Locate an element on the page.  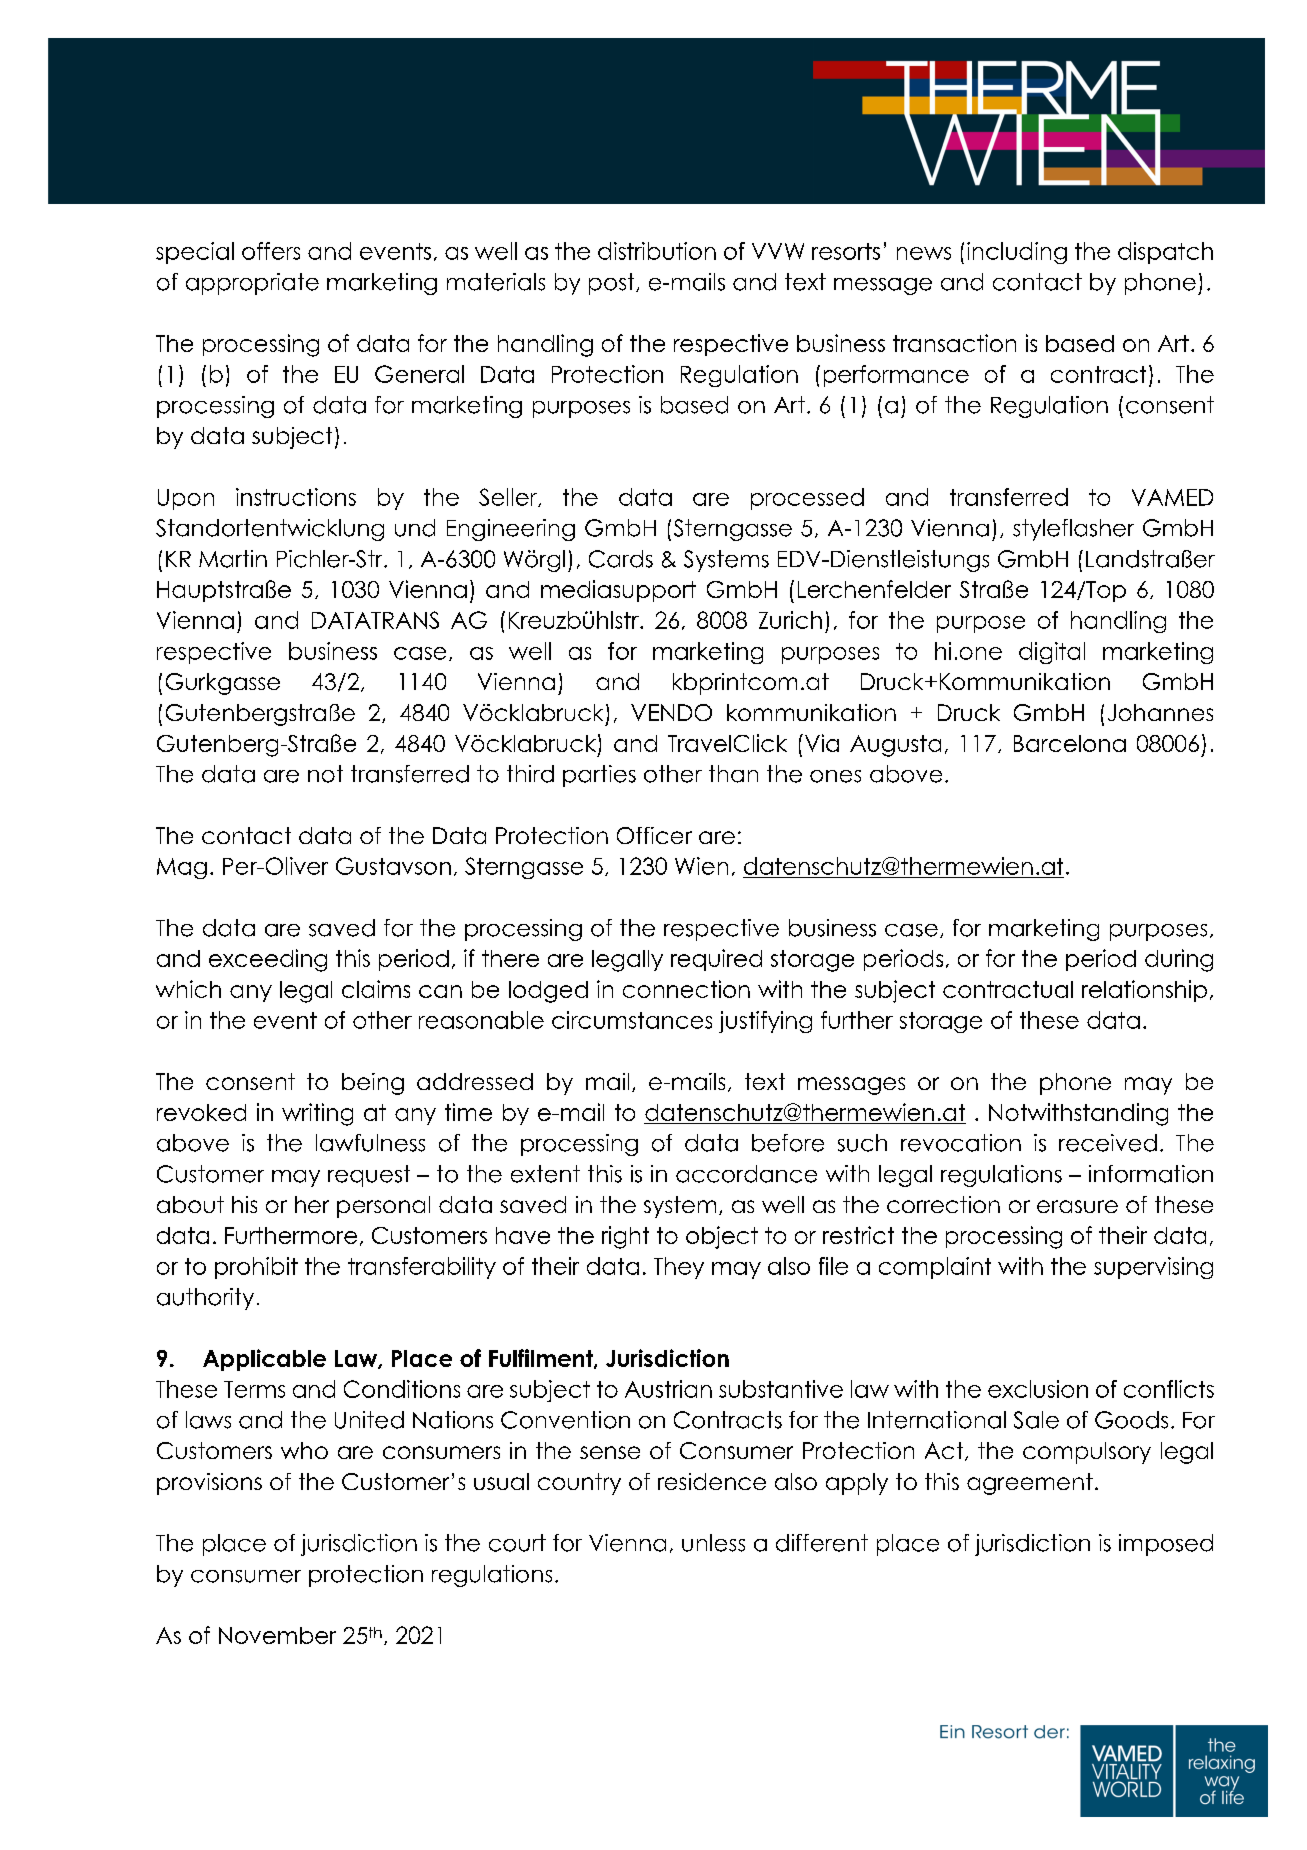
Barcelona is located at coordinates (1070, 743).
